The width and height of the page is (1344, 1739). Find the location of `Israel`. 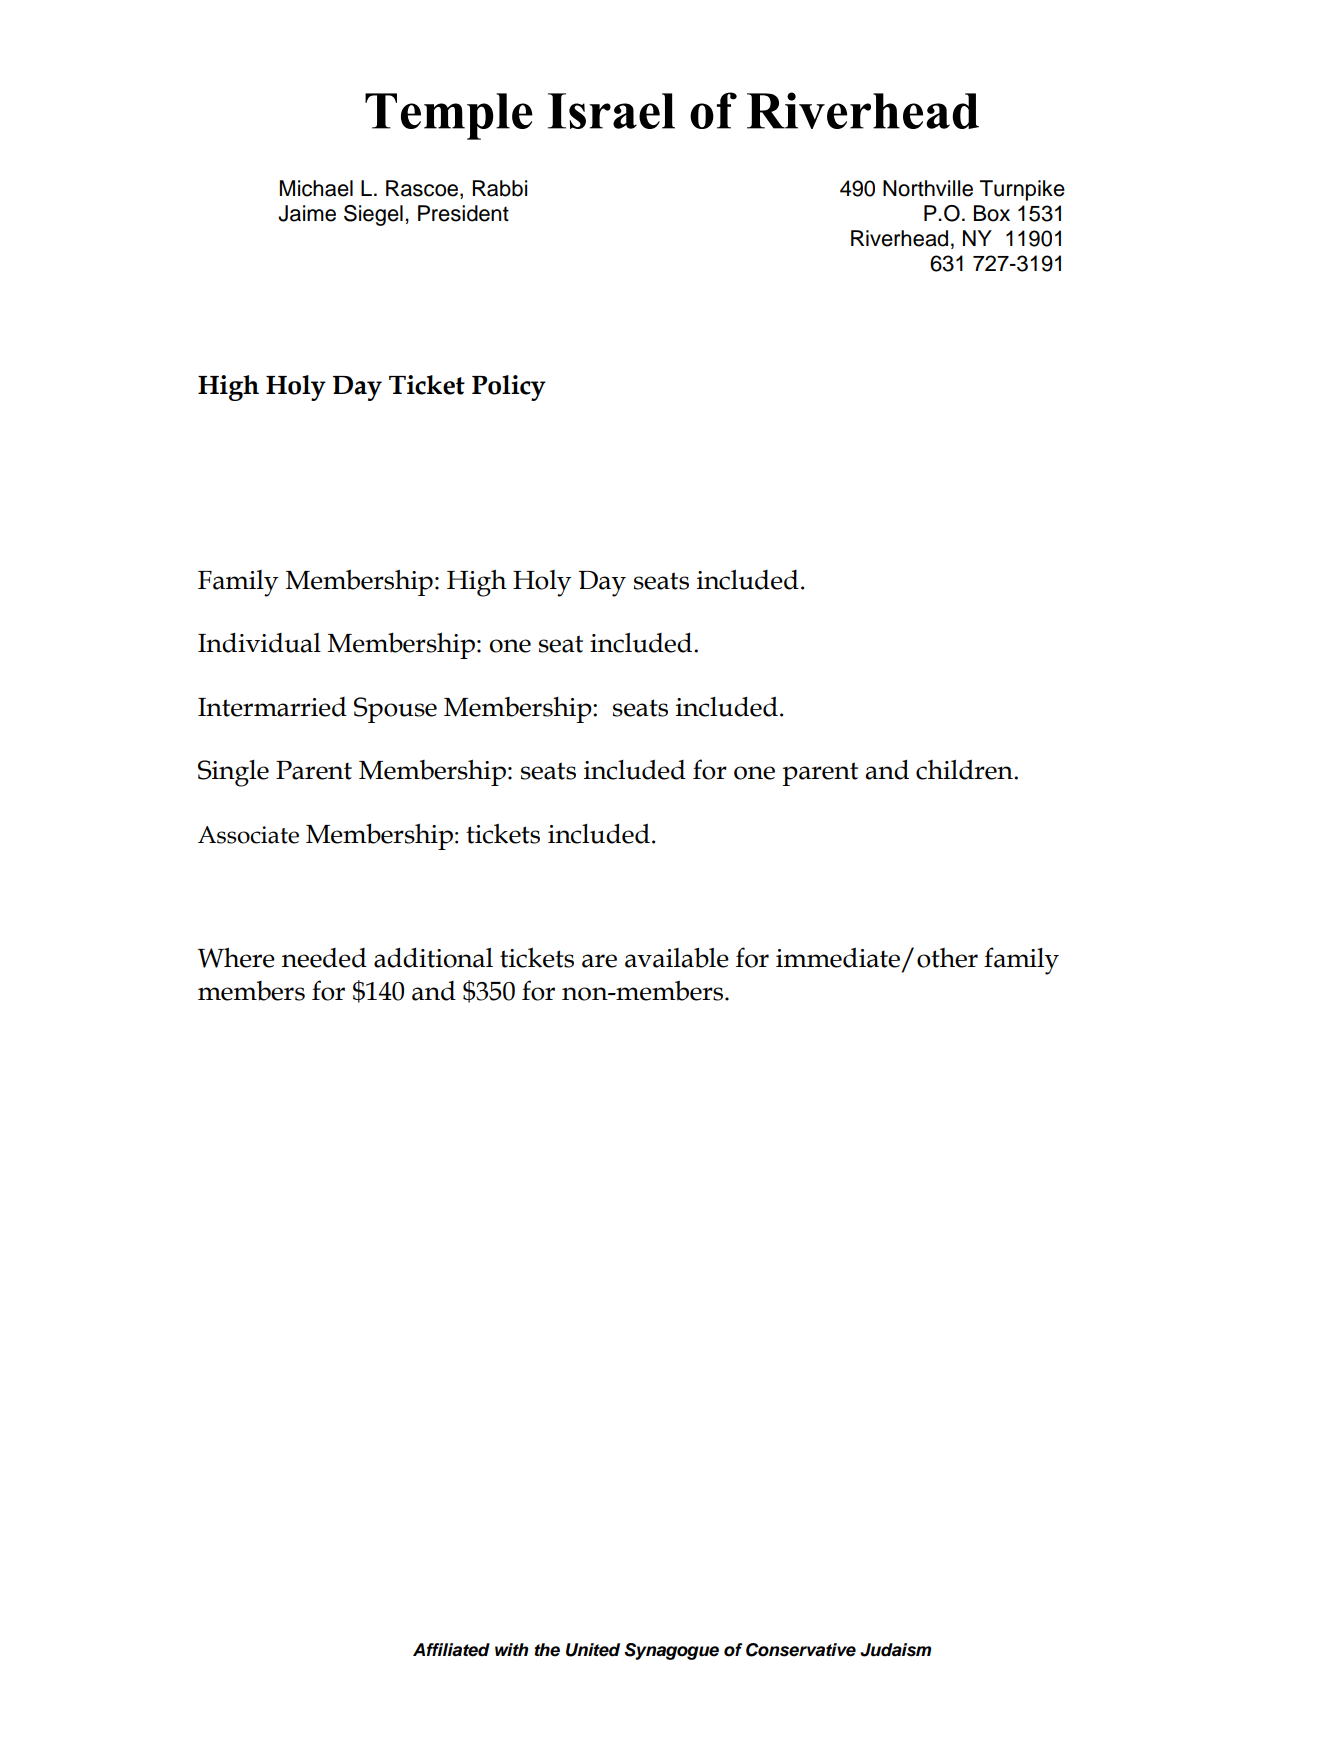

Israel is located at coordinates (611, 111).
